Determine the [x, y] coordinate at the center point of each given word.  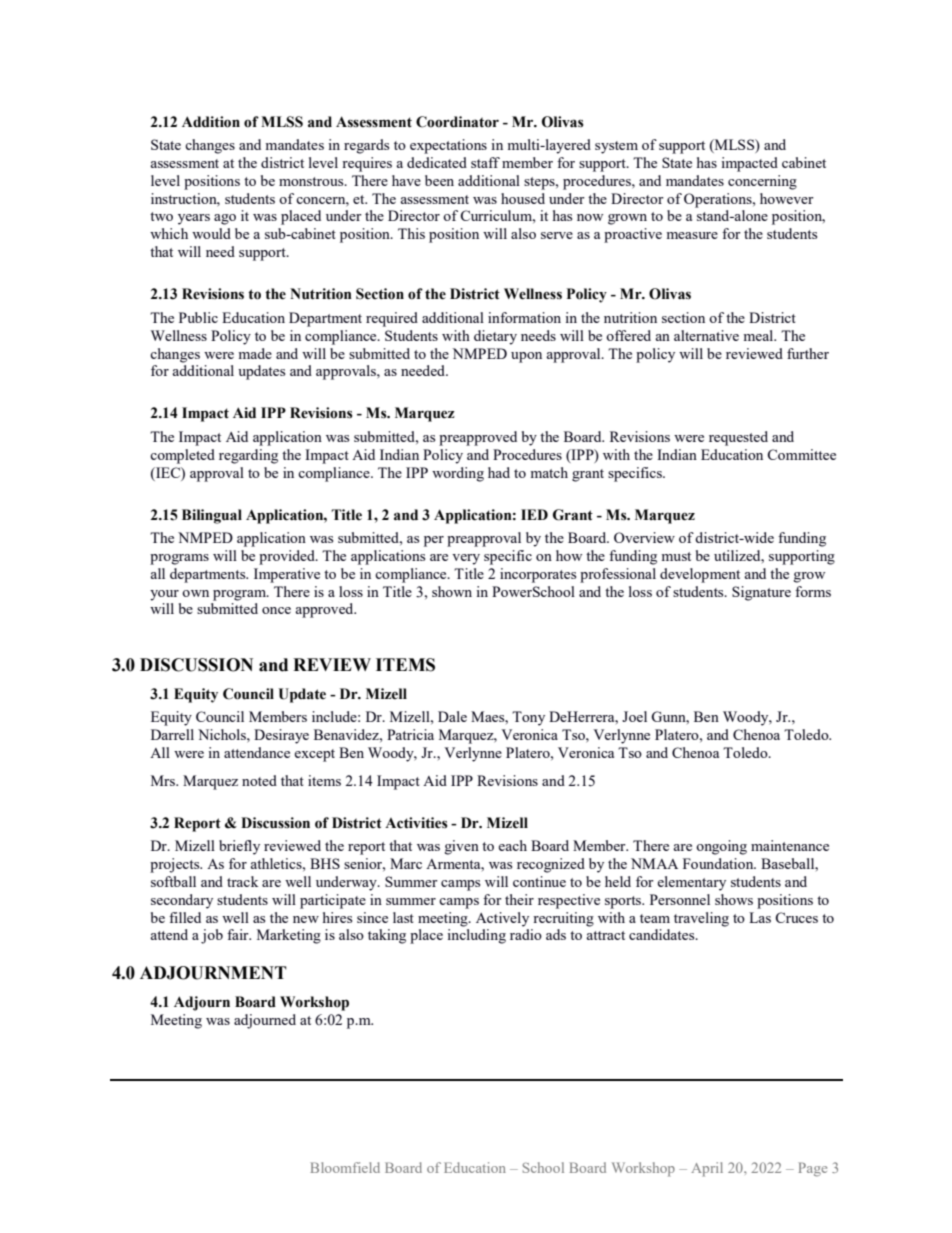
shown [452, 591]
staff [485, 162]
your [164, 595]
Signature [761, 593]
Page [812, 1169]
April [707, 1169]
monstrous [312, 181]
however [787, 198]
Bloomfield [345, 1167]
